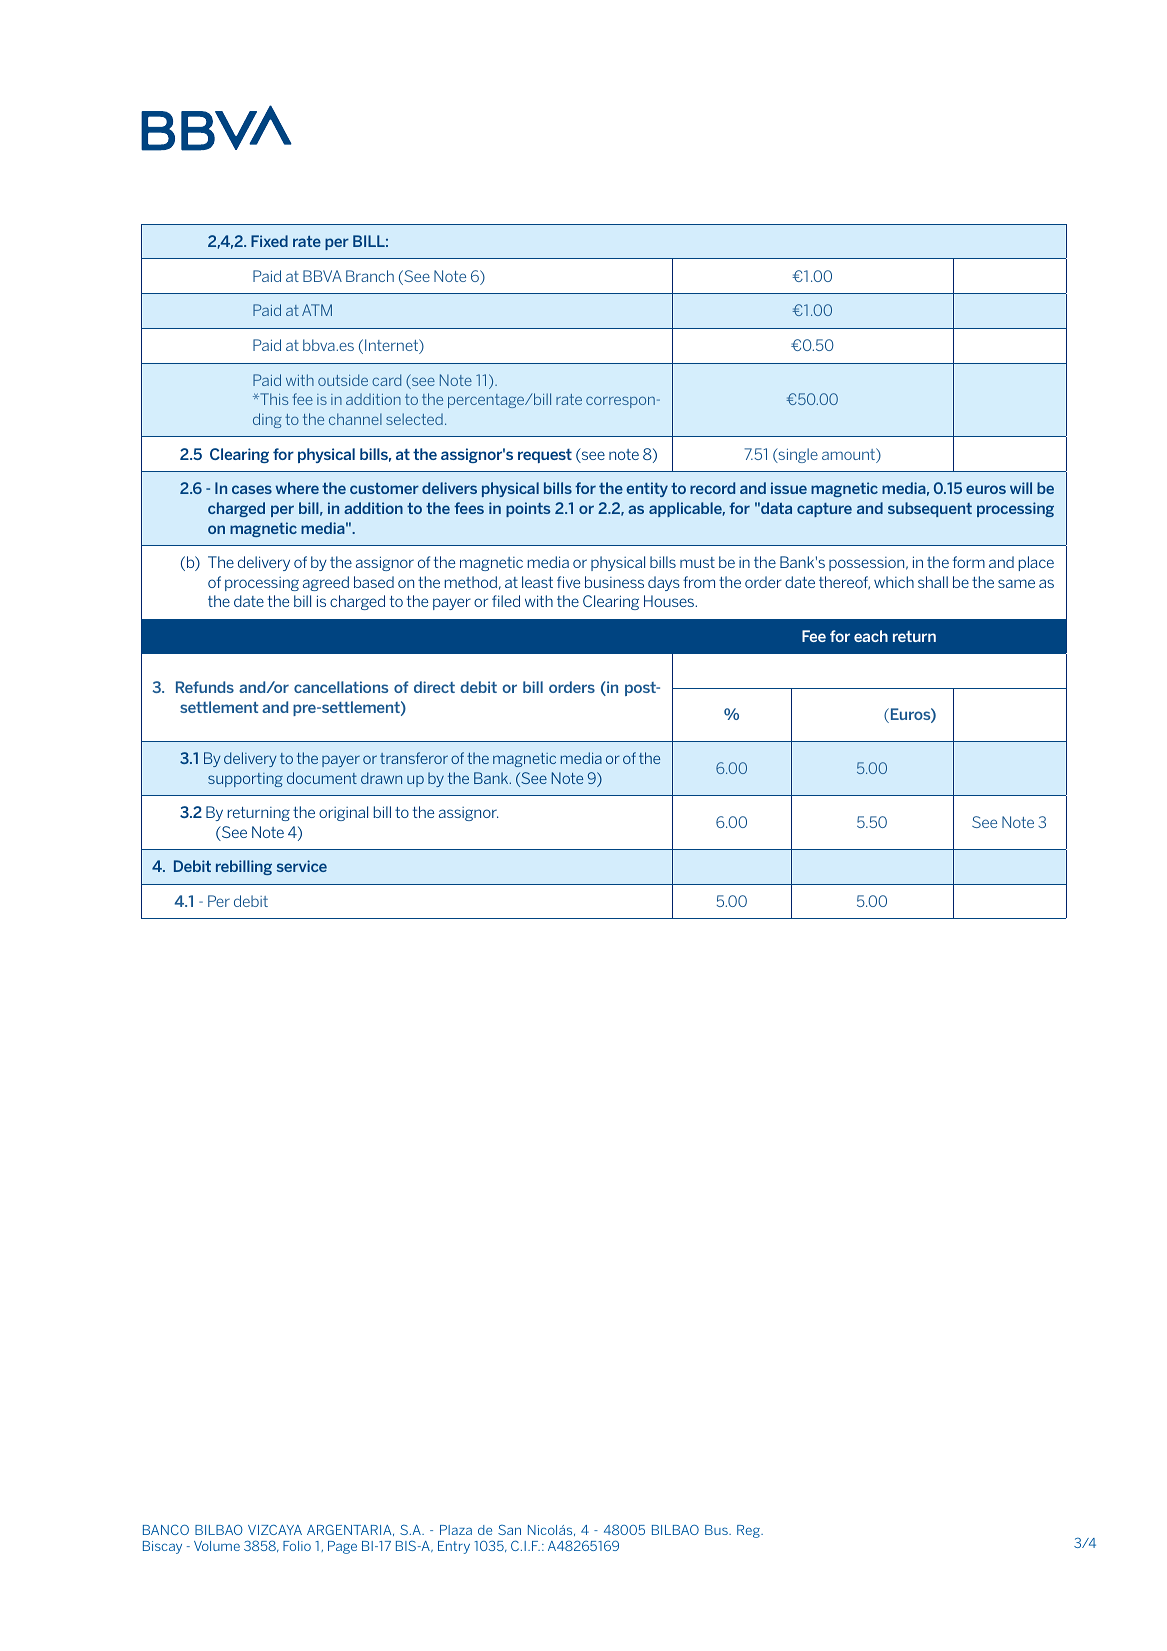 This image has height=1651, width=1167. Describe the element at coordinates (302, 866) in the image. I see `service` at that location.
